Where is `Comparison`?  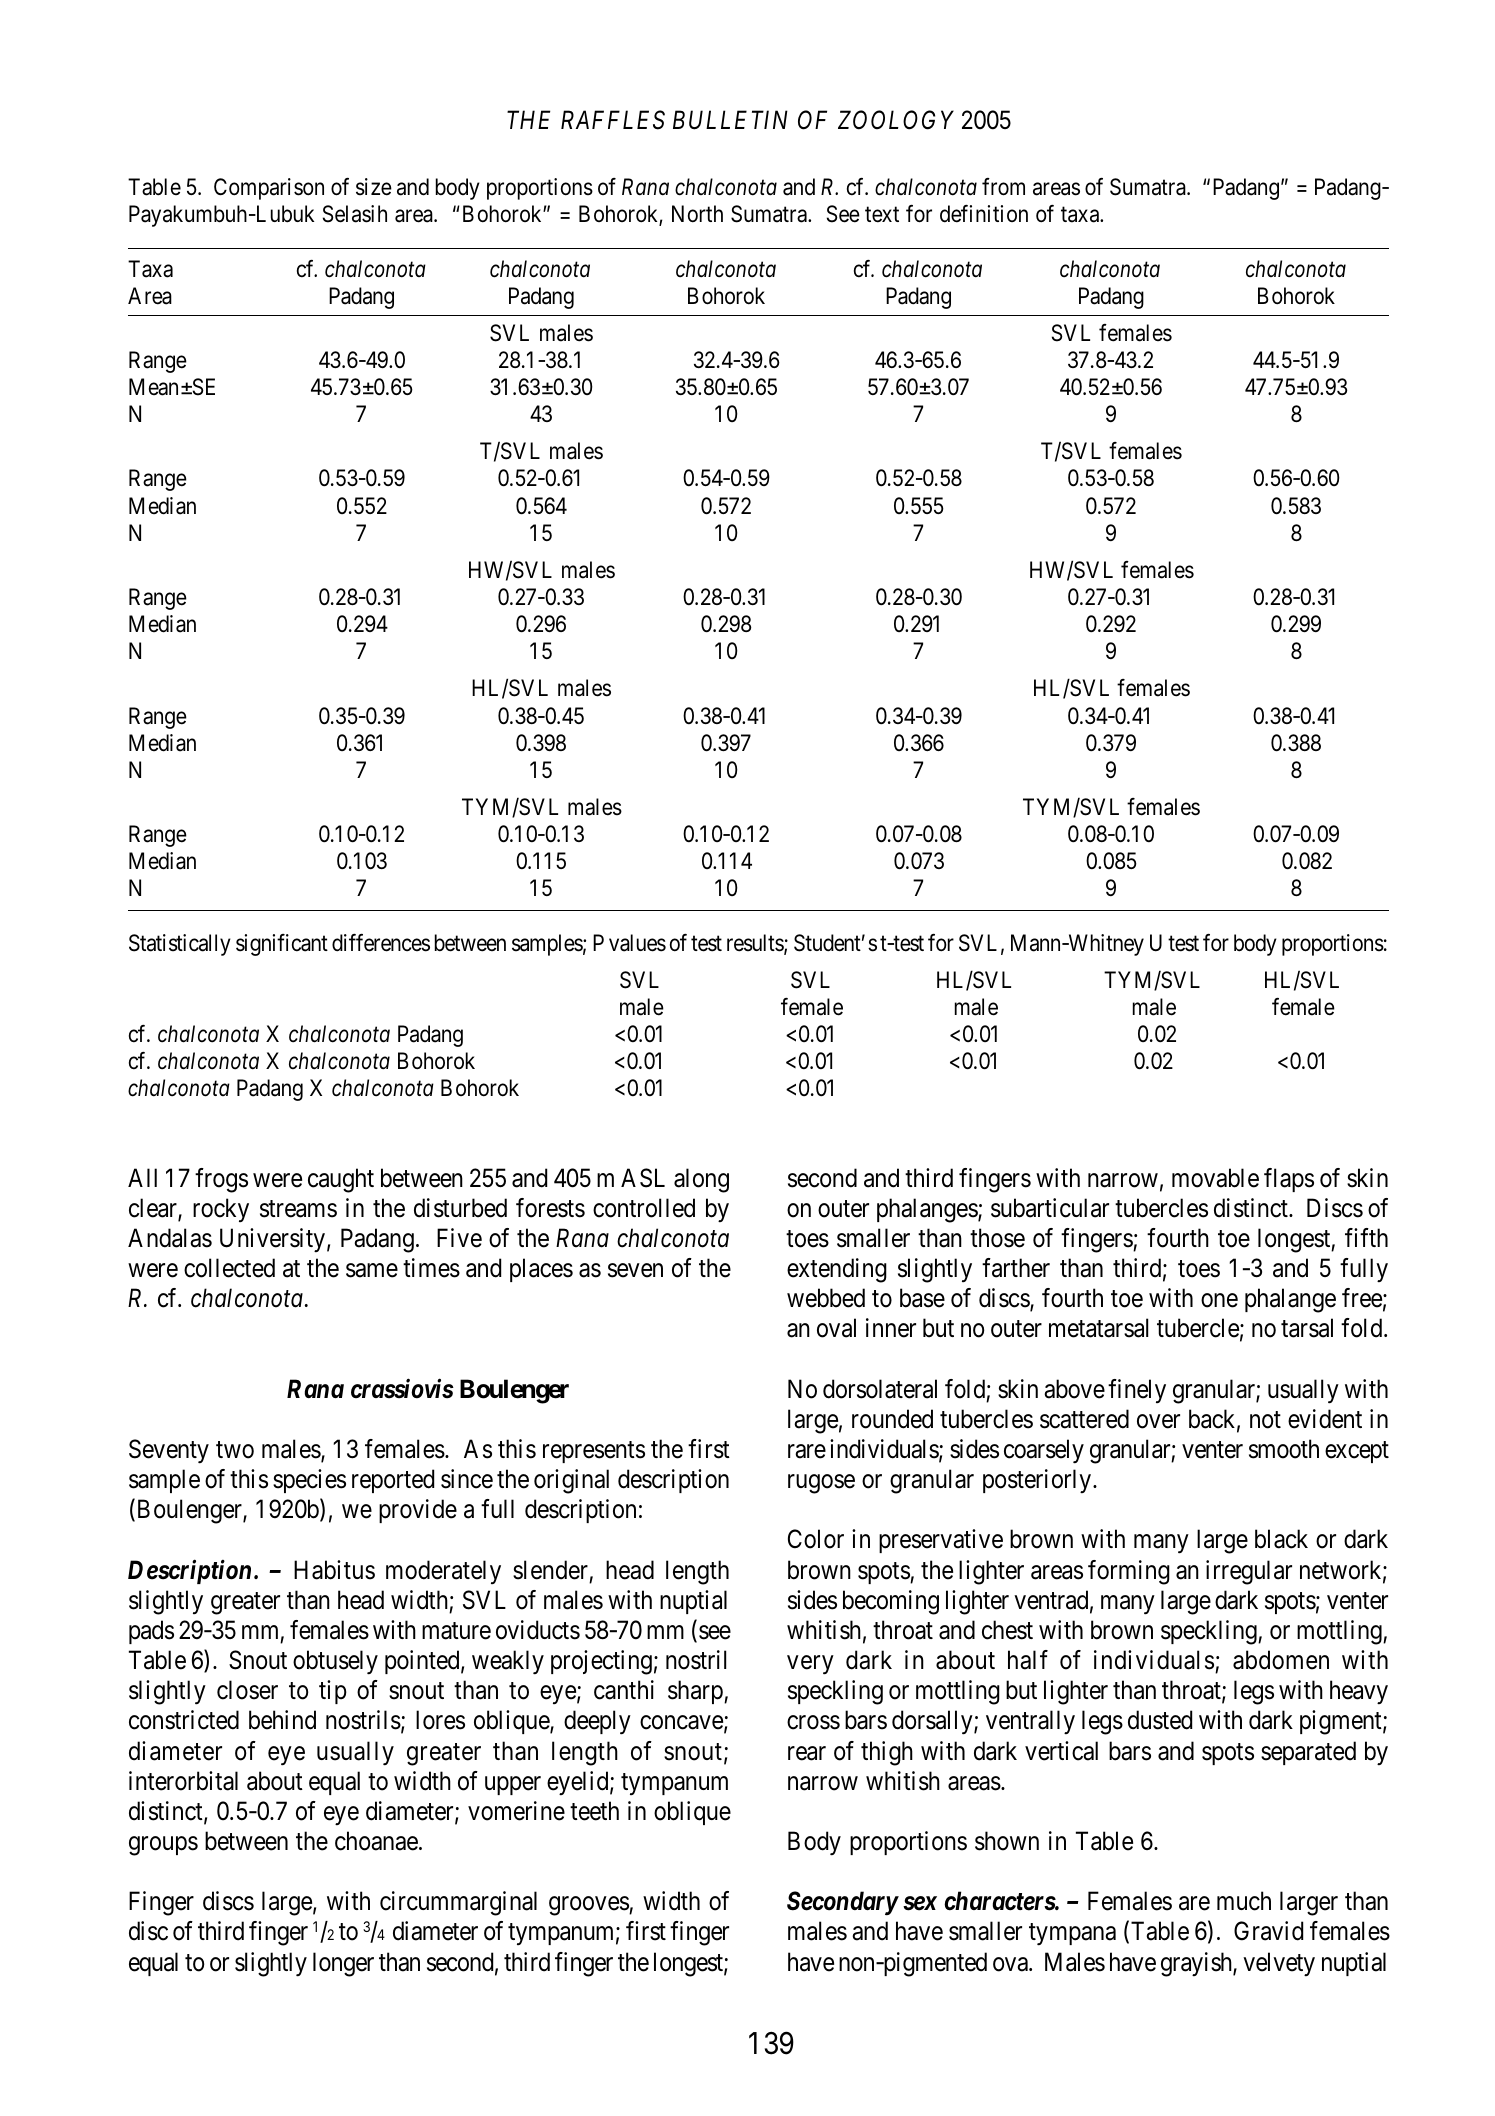 Comparison is located at coordinates (269, 189).
